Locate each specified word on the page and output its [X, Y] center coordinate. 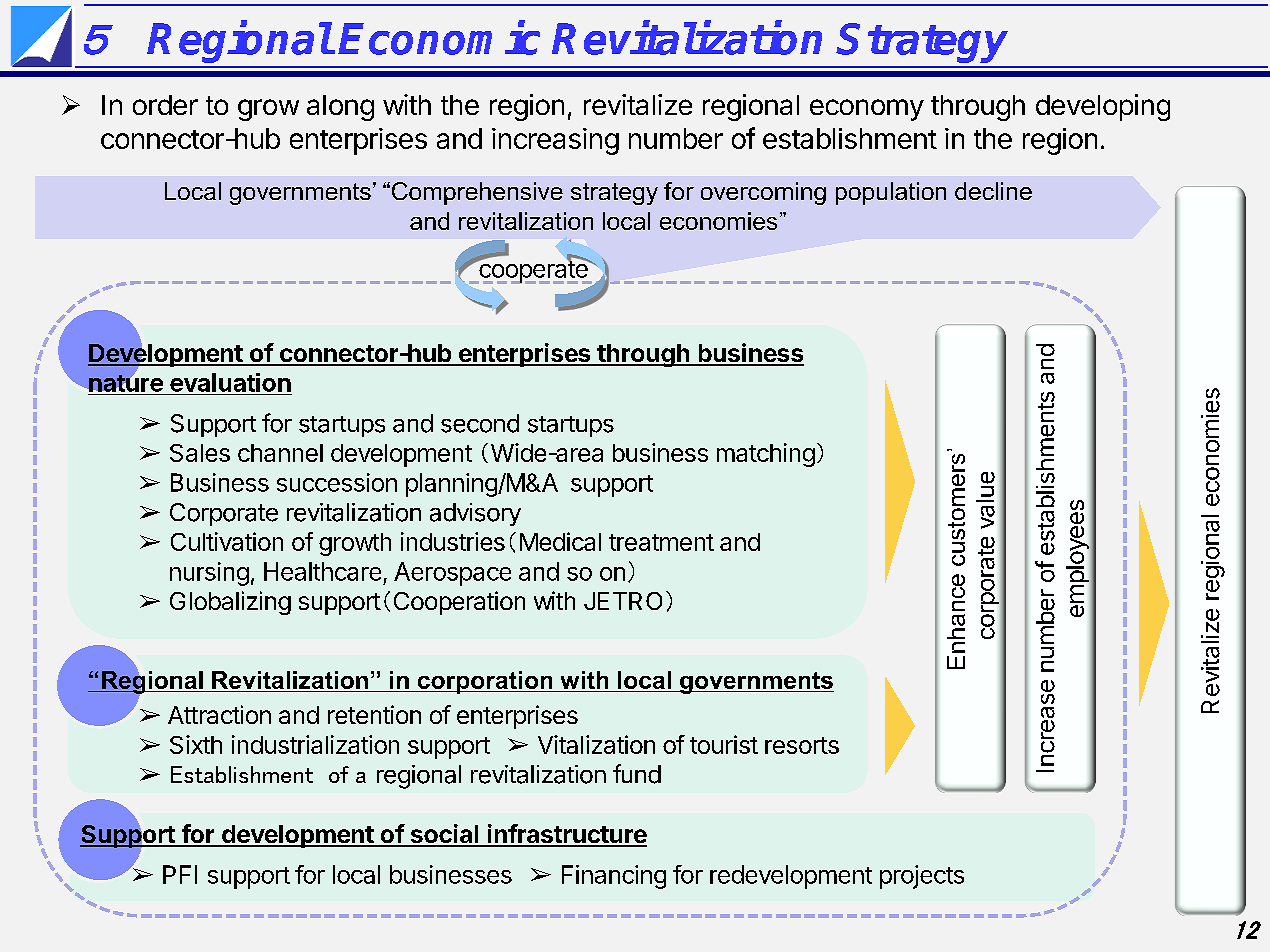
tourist [724, 744]
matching [766, 455]
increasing [555, 141]
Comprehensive [476, 193]
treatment [661, 542]
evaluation [230, 382]
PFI [180, 874]
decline [993, 191]
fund [637, 774]
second [480, 423]
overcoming [763, 193]
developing [1103, 107]
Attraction [219, 714]
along [340, 108]
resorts [802, 745]
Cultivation [227, 541]
